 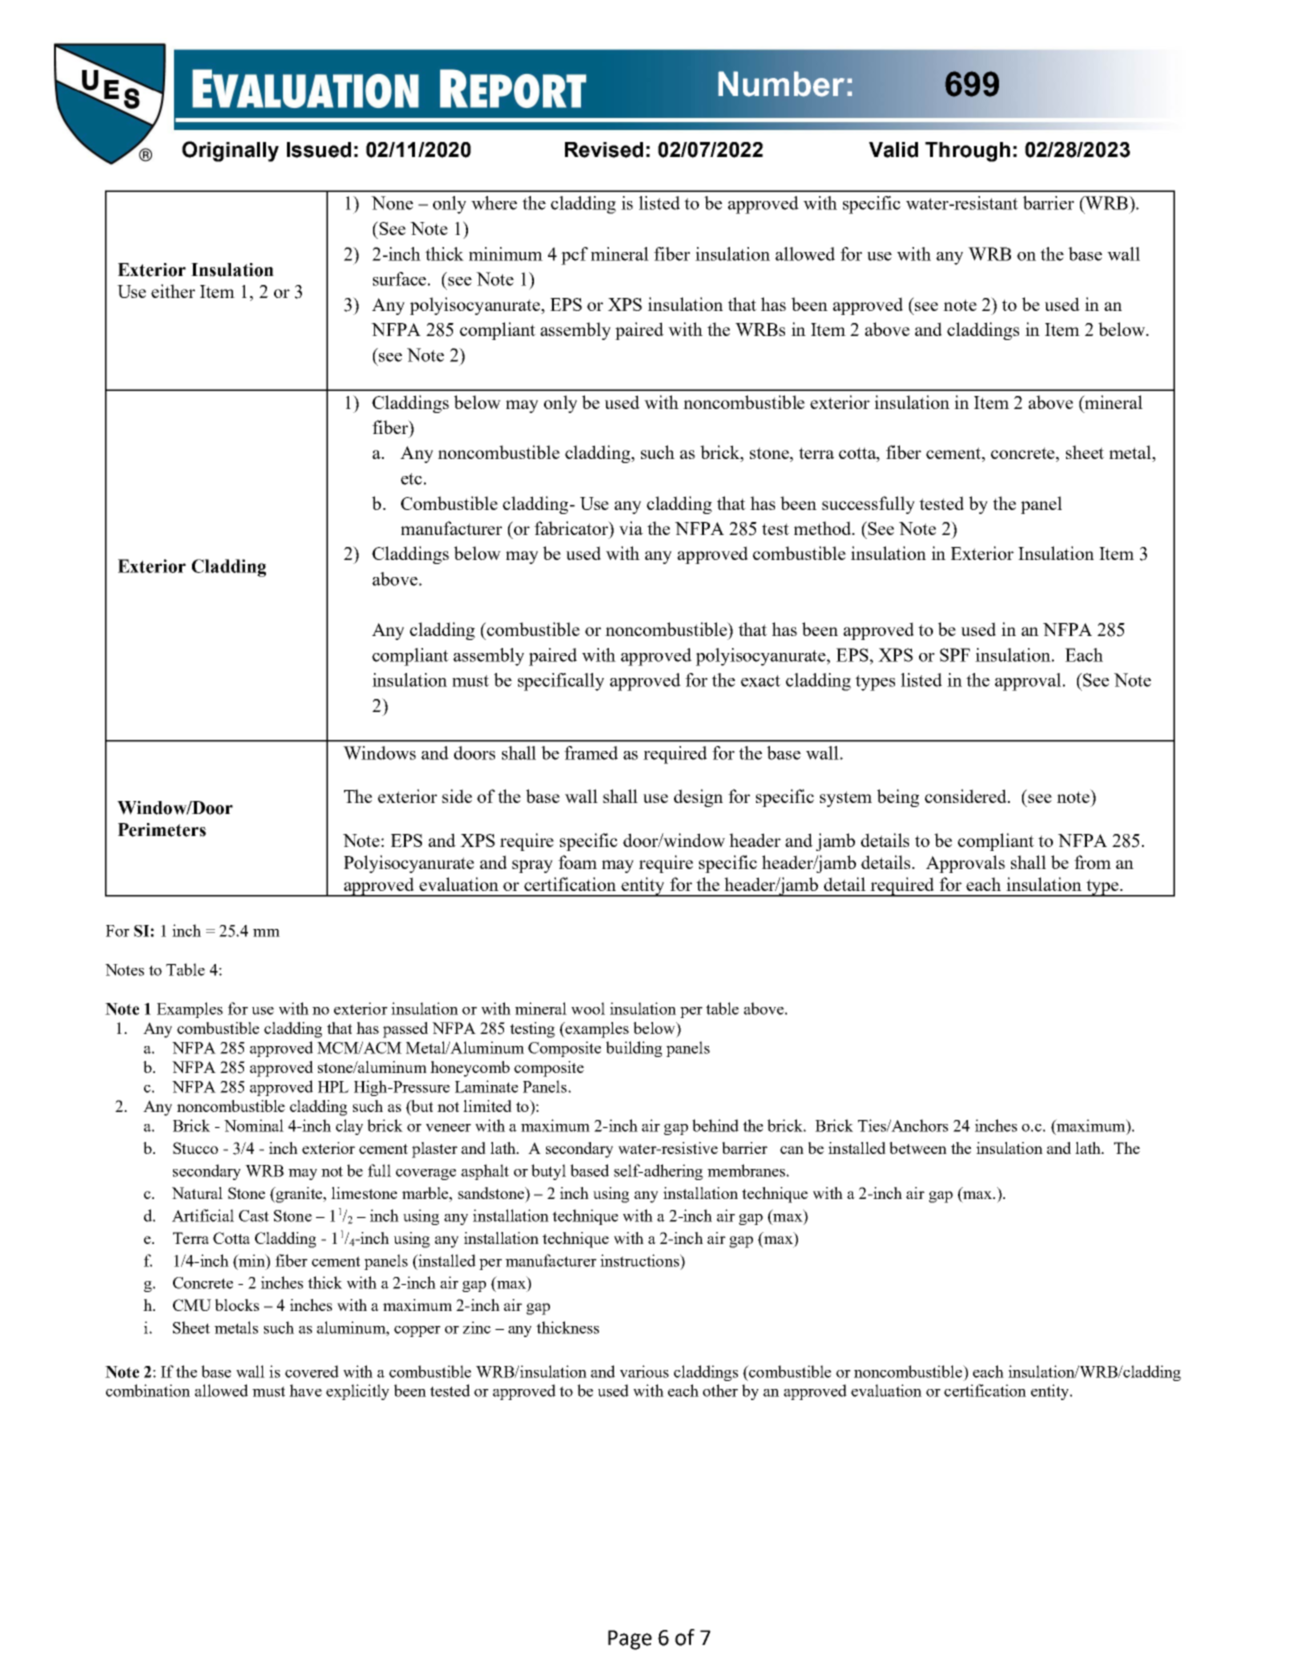 What do you see at coordinates (918, 1148) in the screenshot?
I see `between` at bounding box center [918, 1148].
